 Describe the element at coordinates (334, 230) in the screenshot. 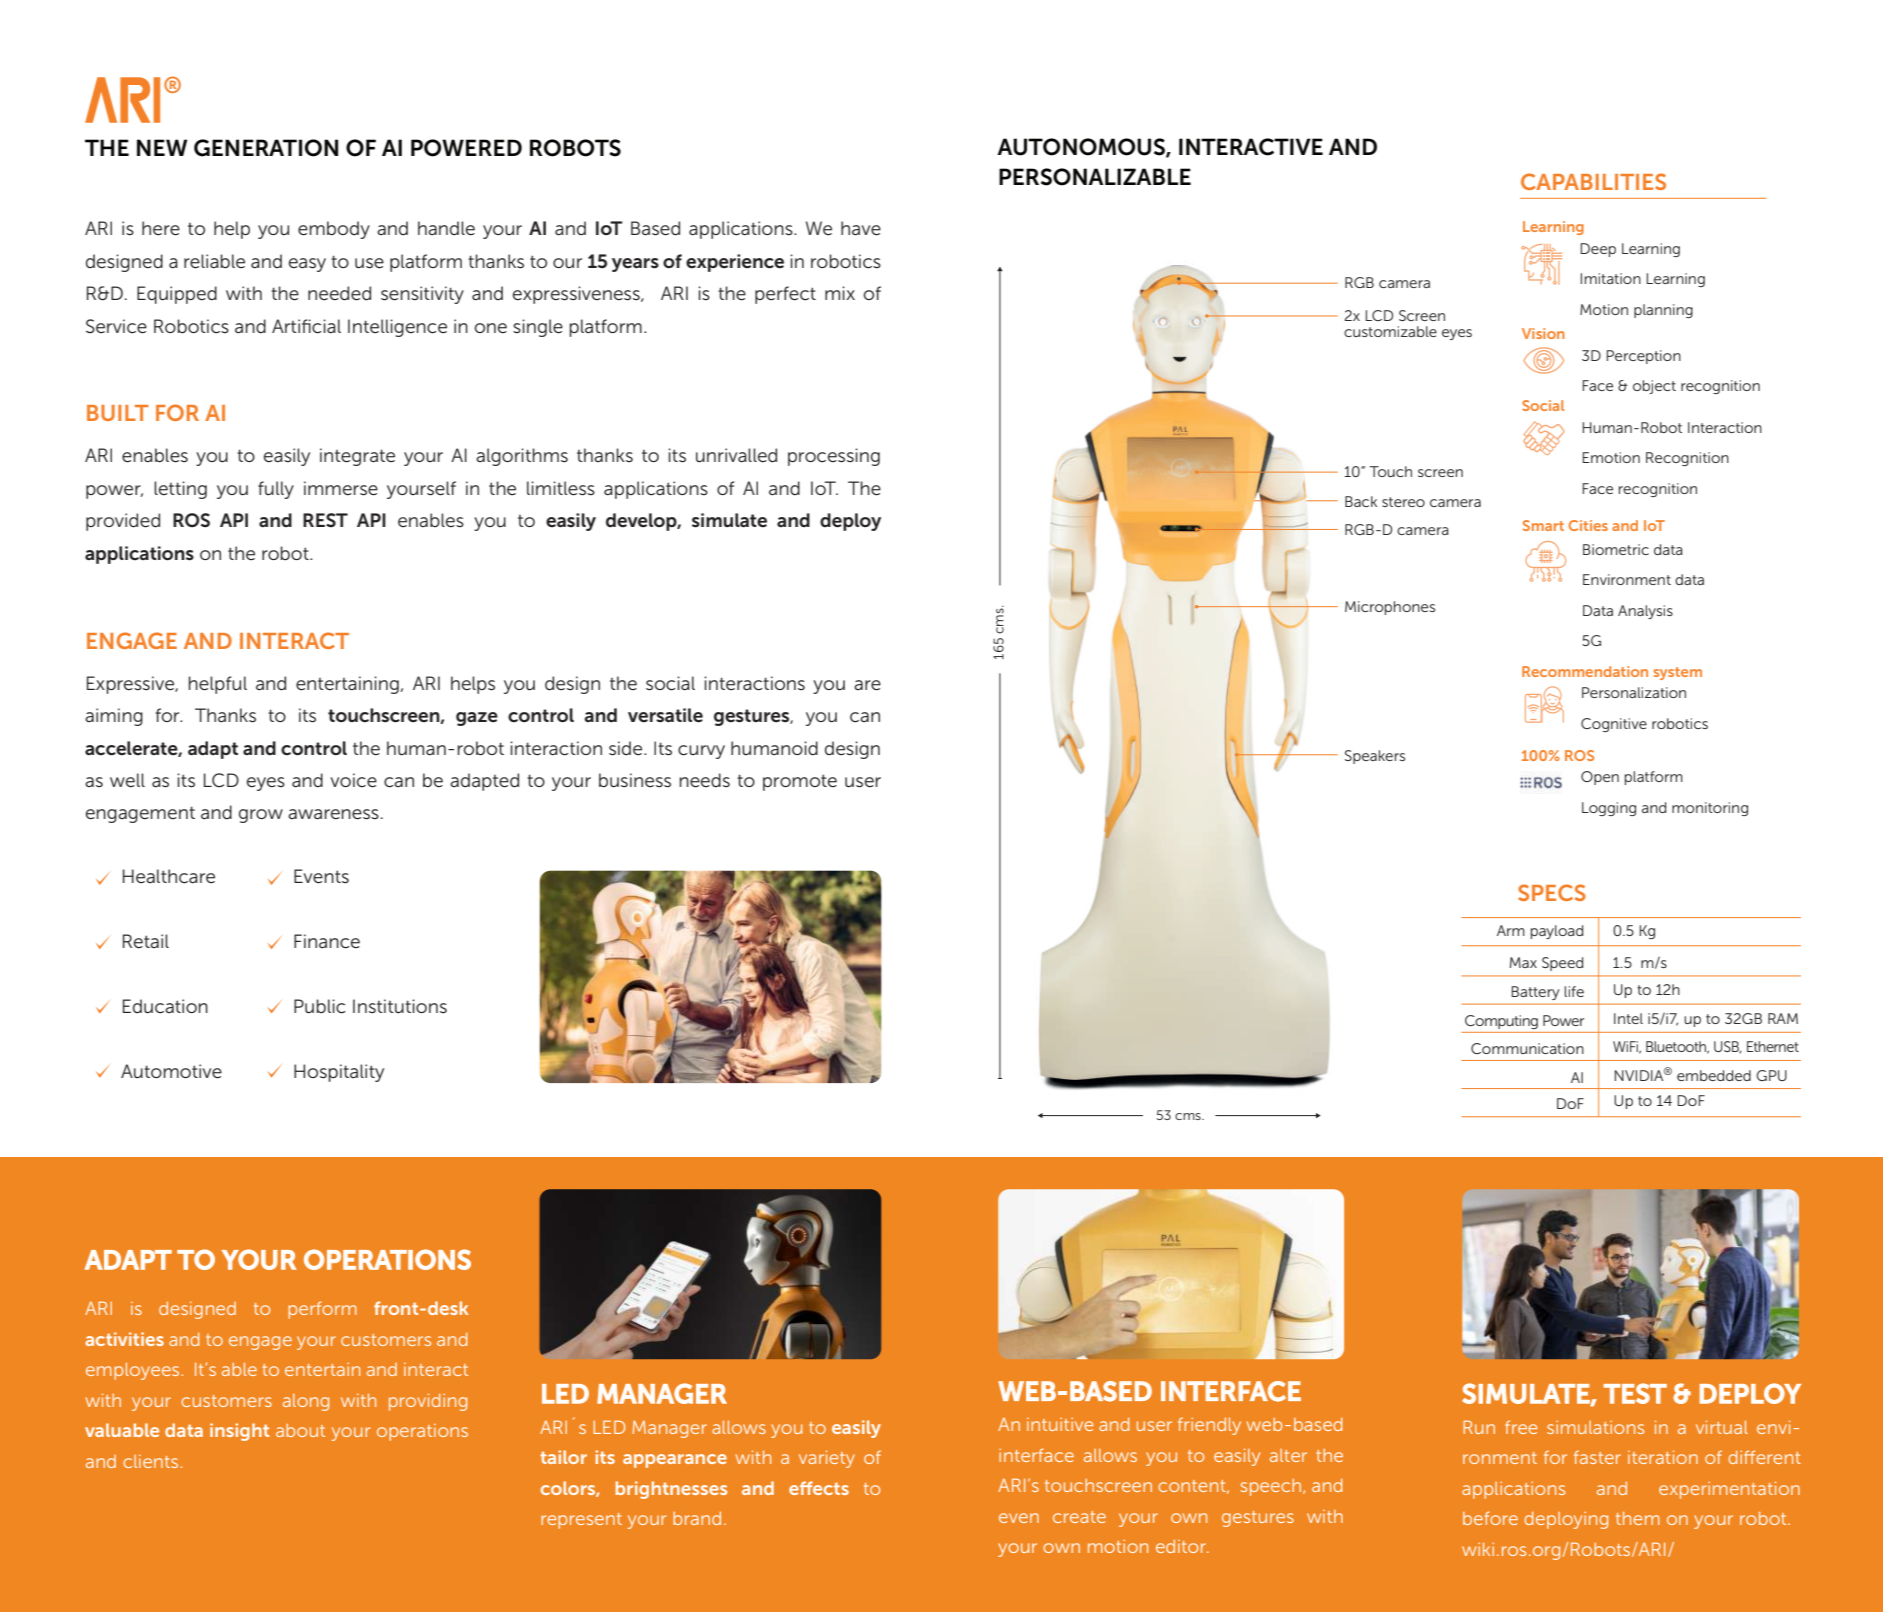

I see `embody` at that location.
